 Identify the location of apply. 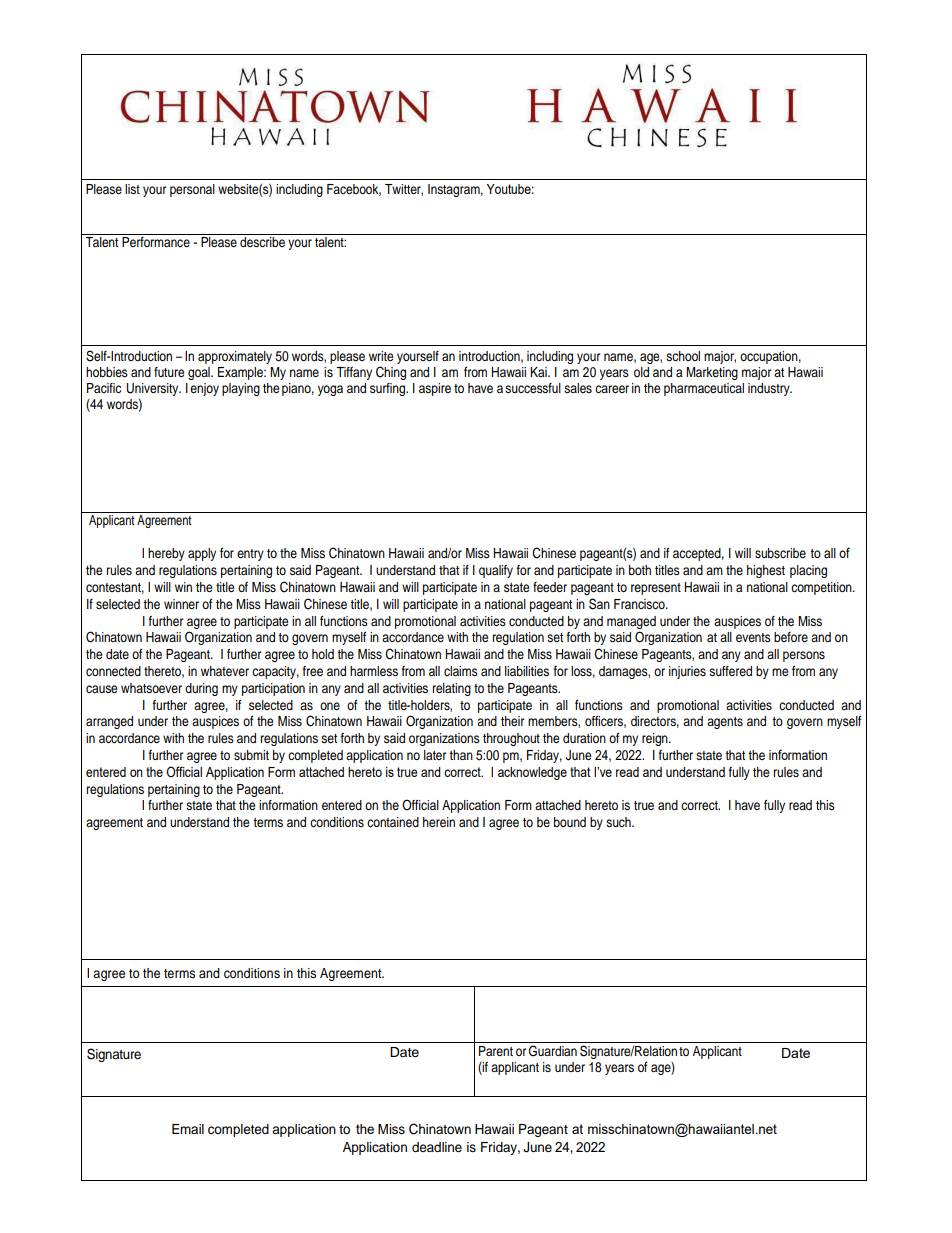
(202, 554).
